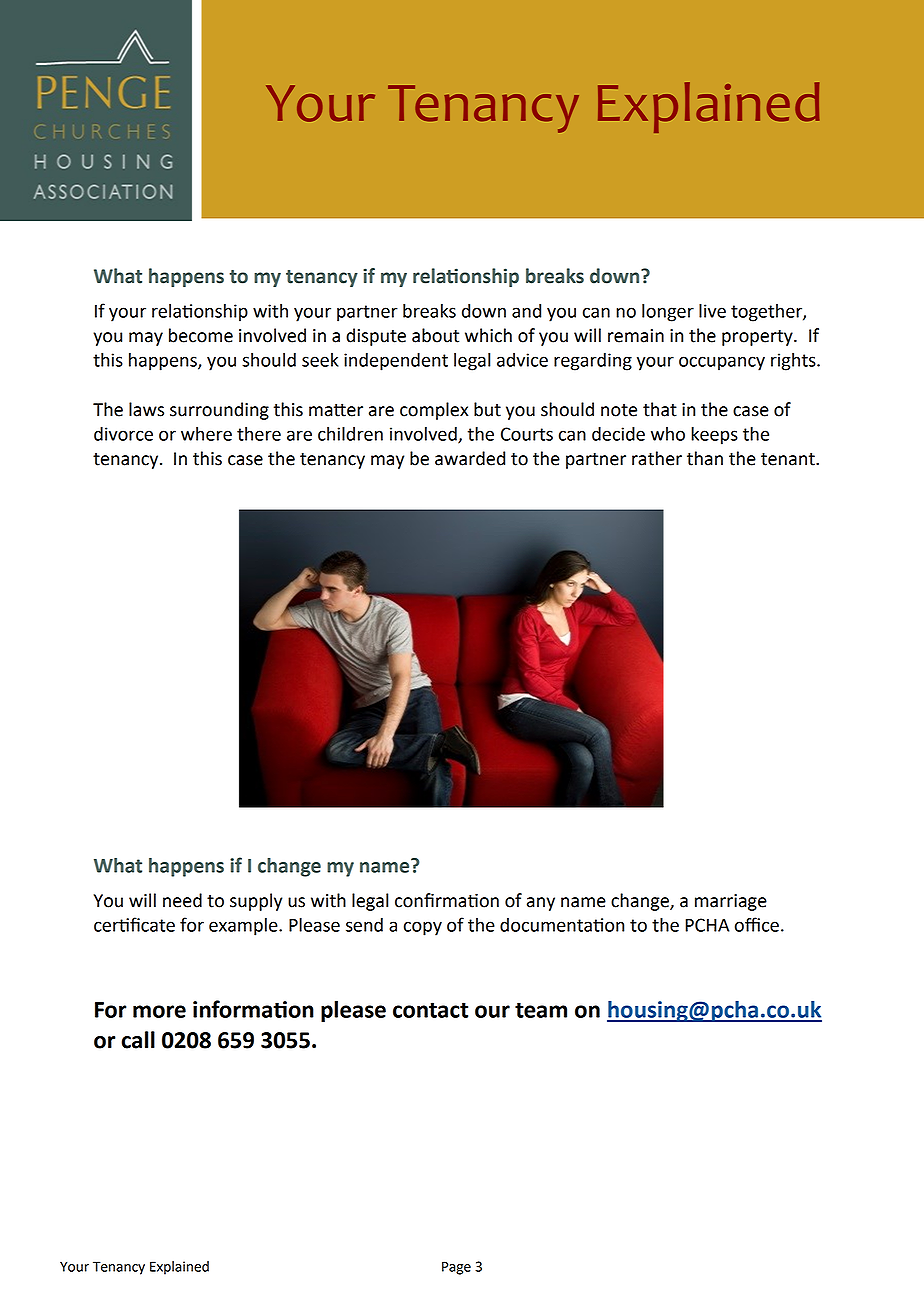  Describe the element at coordinates (757, 924) in the image. I see `office` at that location.
